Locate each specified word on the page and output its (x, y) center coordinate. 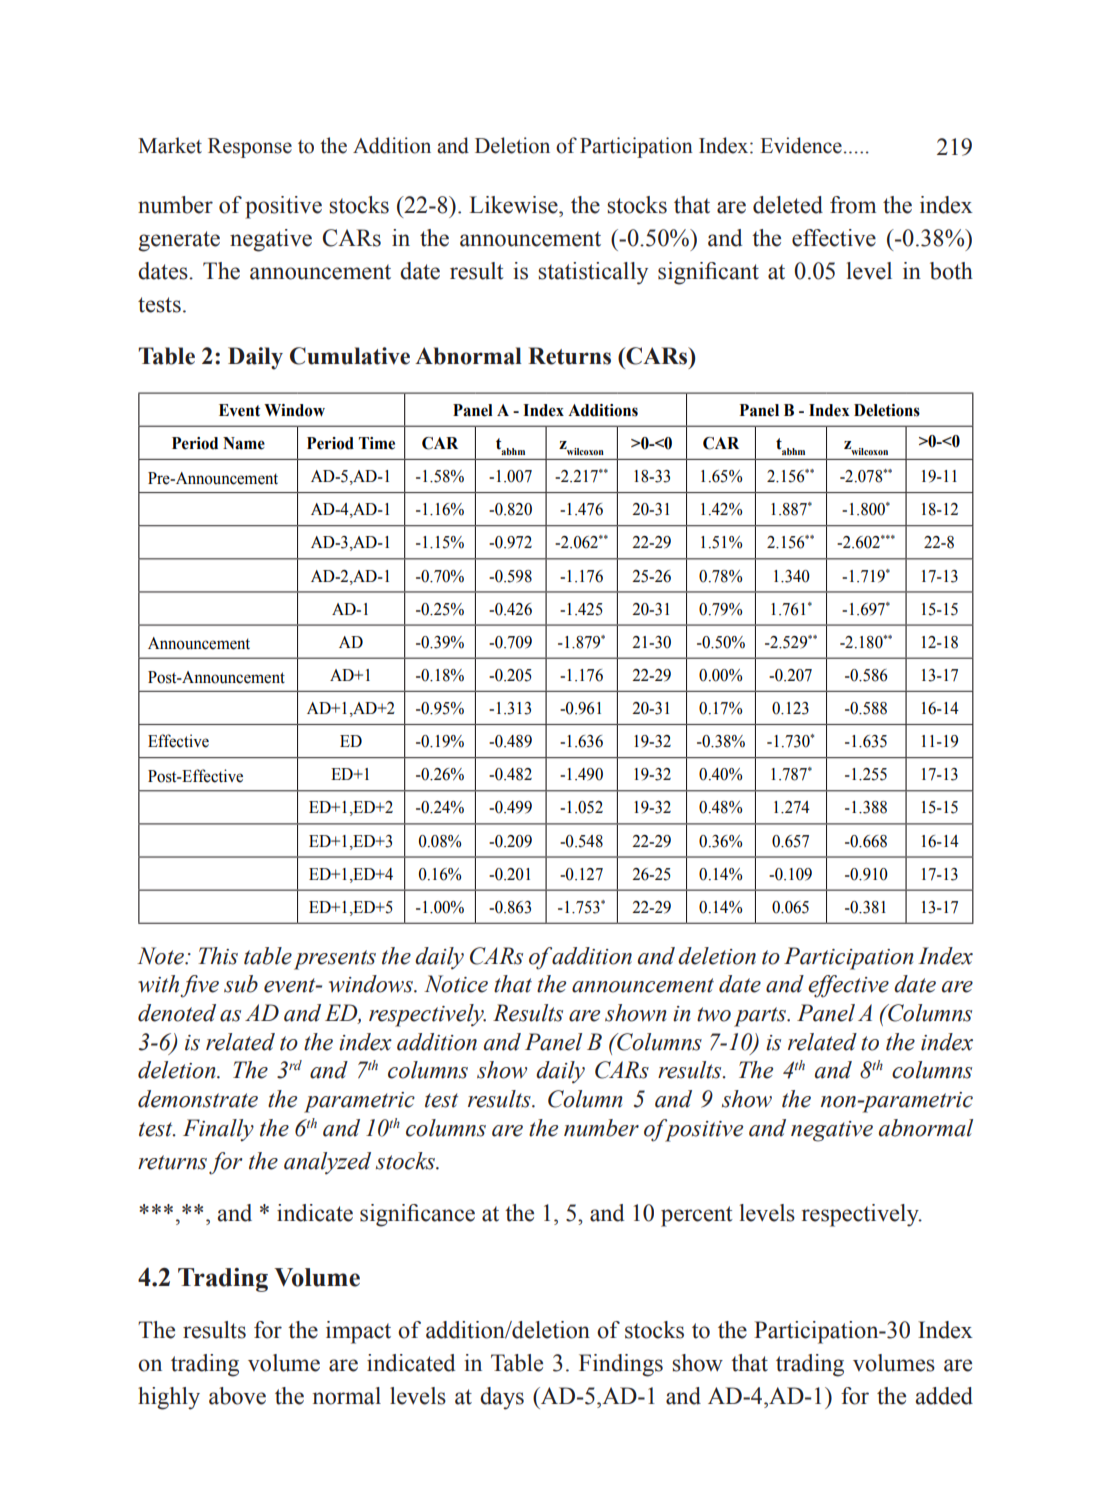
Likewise (514, 205)
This (218, 956)
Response (250, 148)
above (237, 1396)
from (853, 205)
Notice (456, 984)
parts (761, 1017)
